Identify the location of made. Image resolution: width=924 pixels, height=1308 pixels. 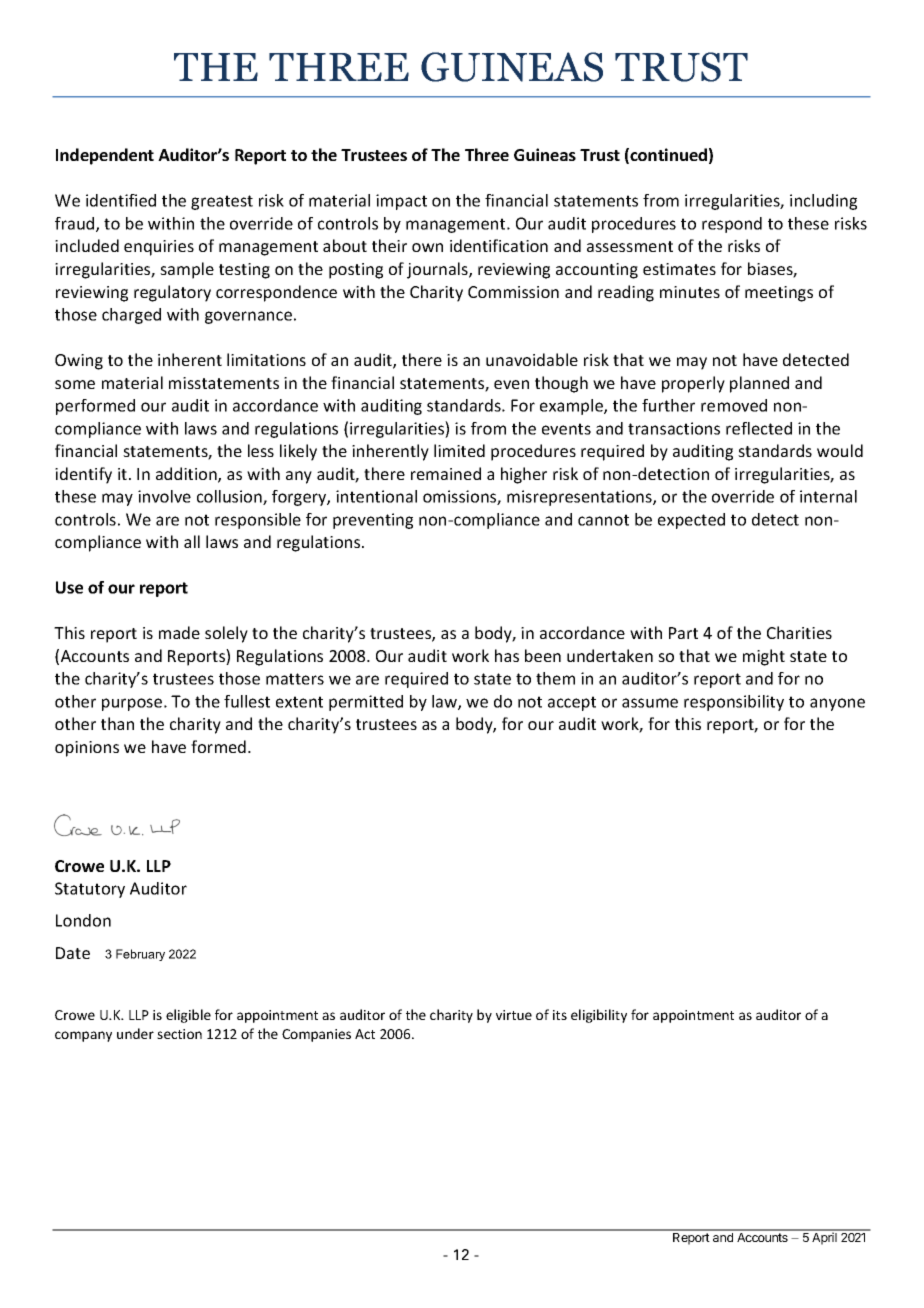
(179, 632).
